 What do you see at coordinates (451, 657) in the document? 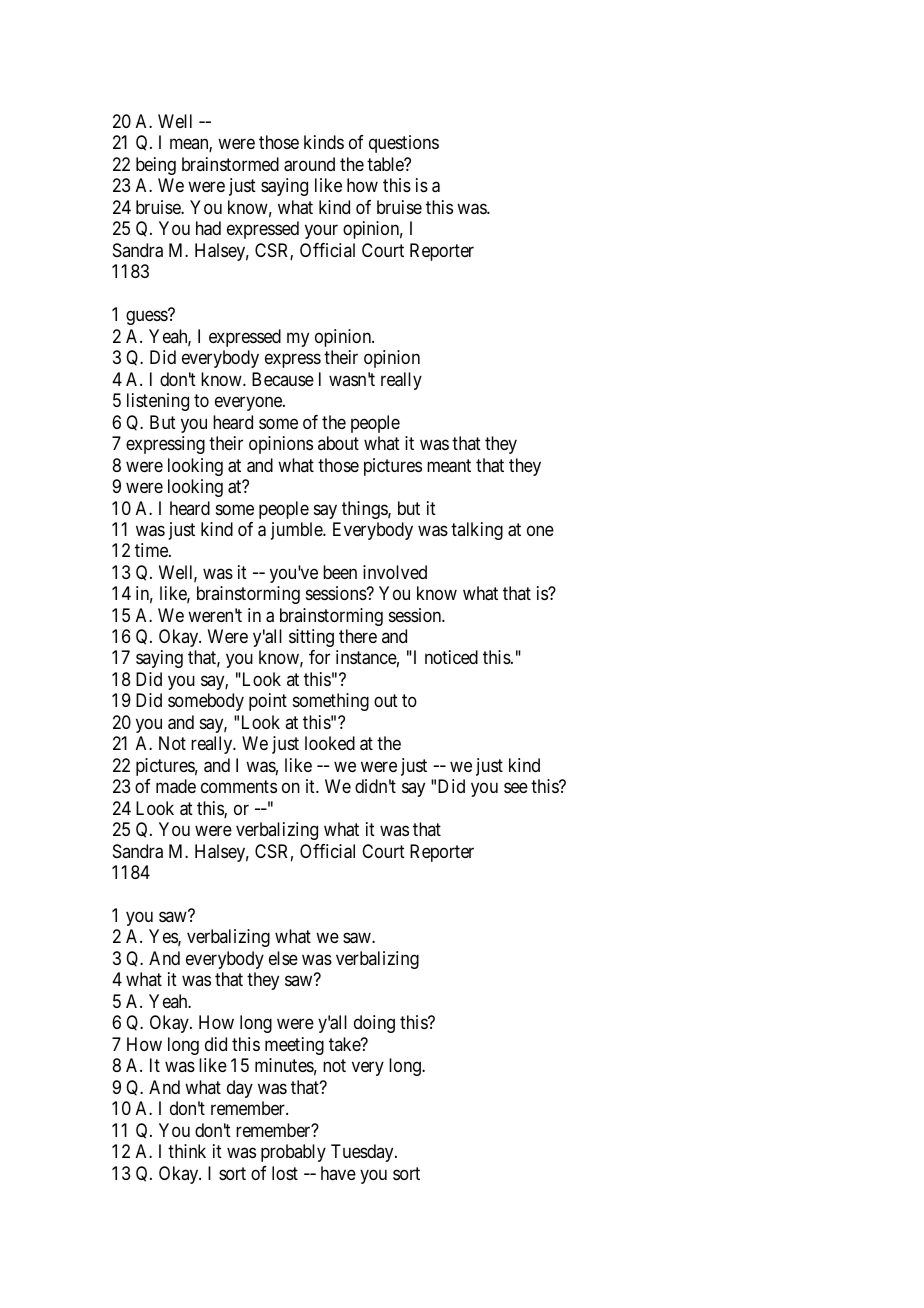
I see `noticed` at bounding box center [451, 657].
